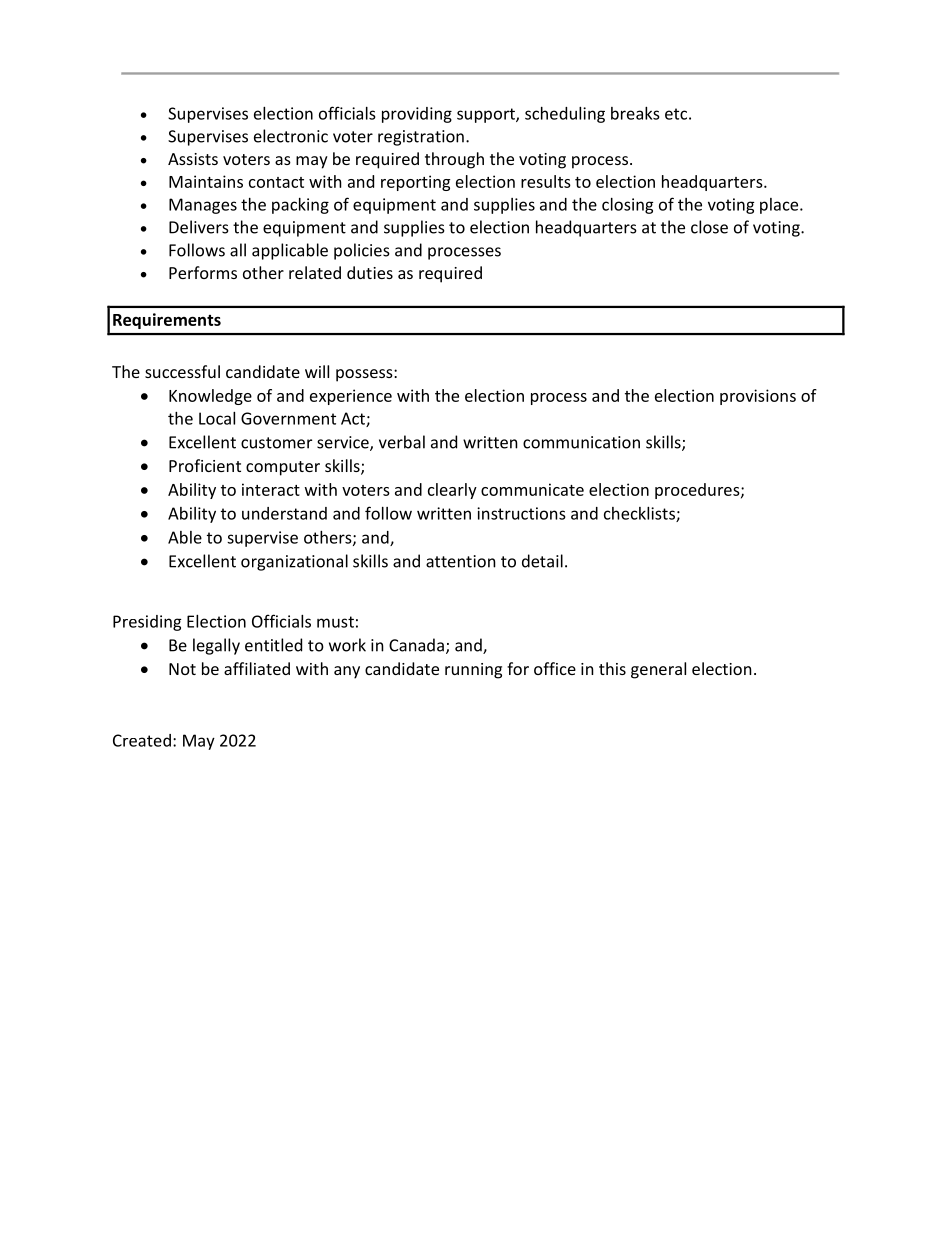  What do you see at coordinates (370, 272) in the page?
I see `duties` at bounding box center [370, 272].
